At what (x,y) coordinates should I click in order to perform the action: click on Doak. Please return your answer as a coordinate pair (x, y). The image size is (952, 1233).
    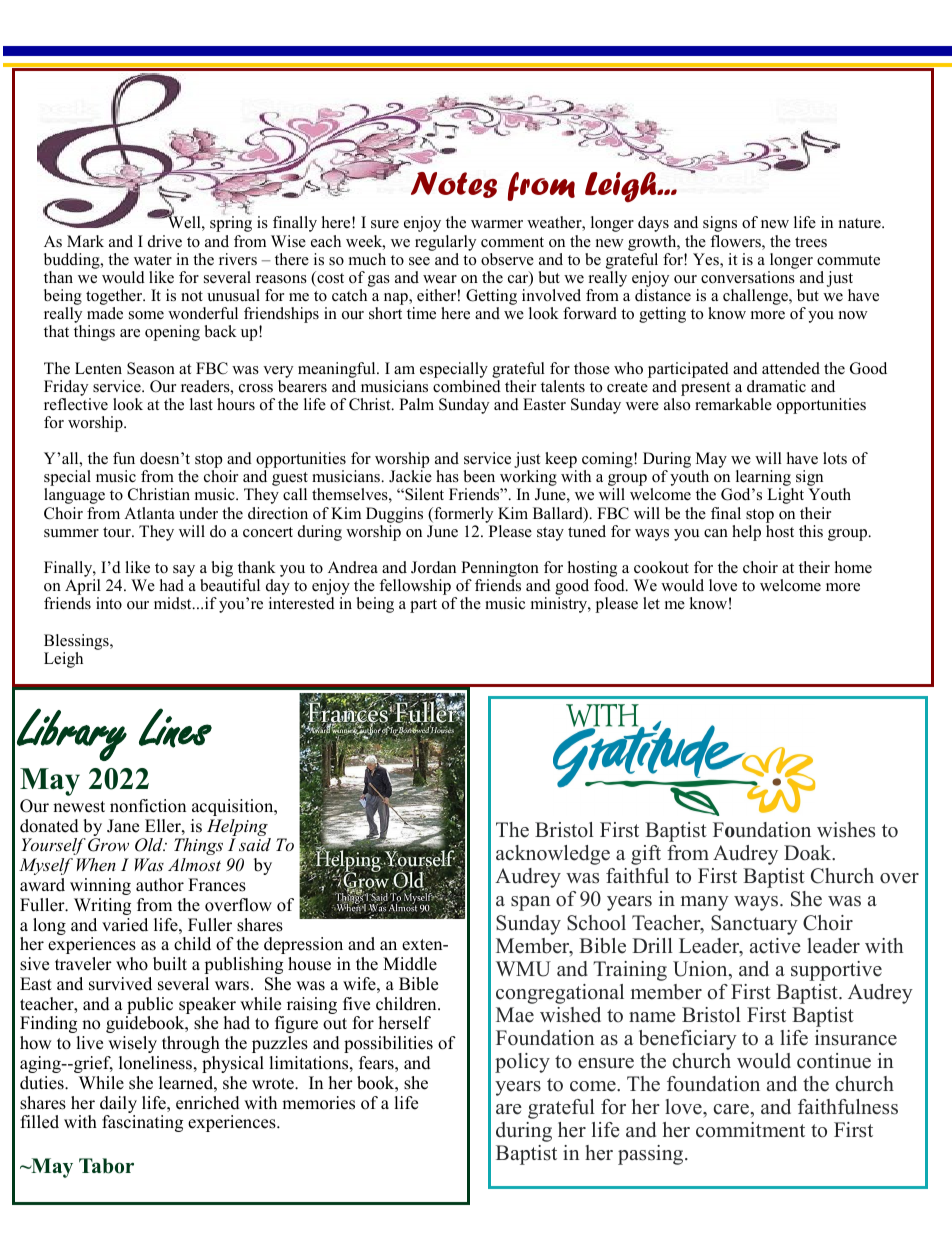
    Looking at the image, I should click on (809, 853).
